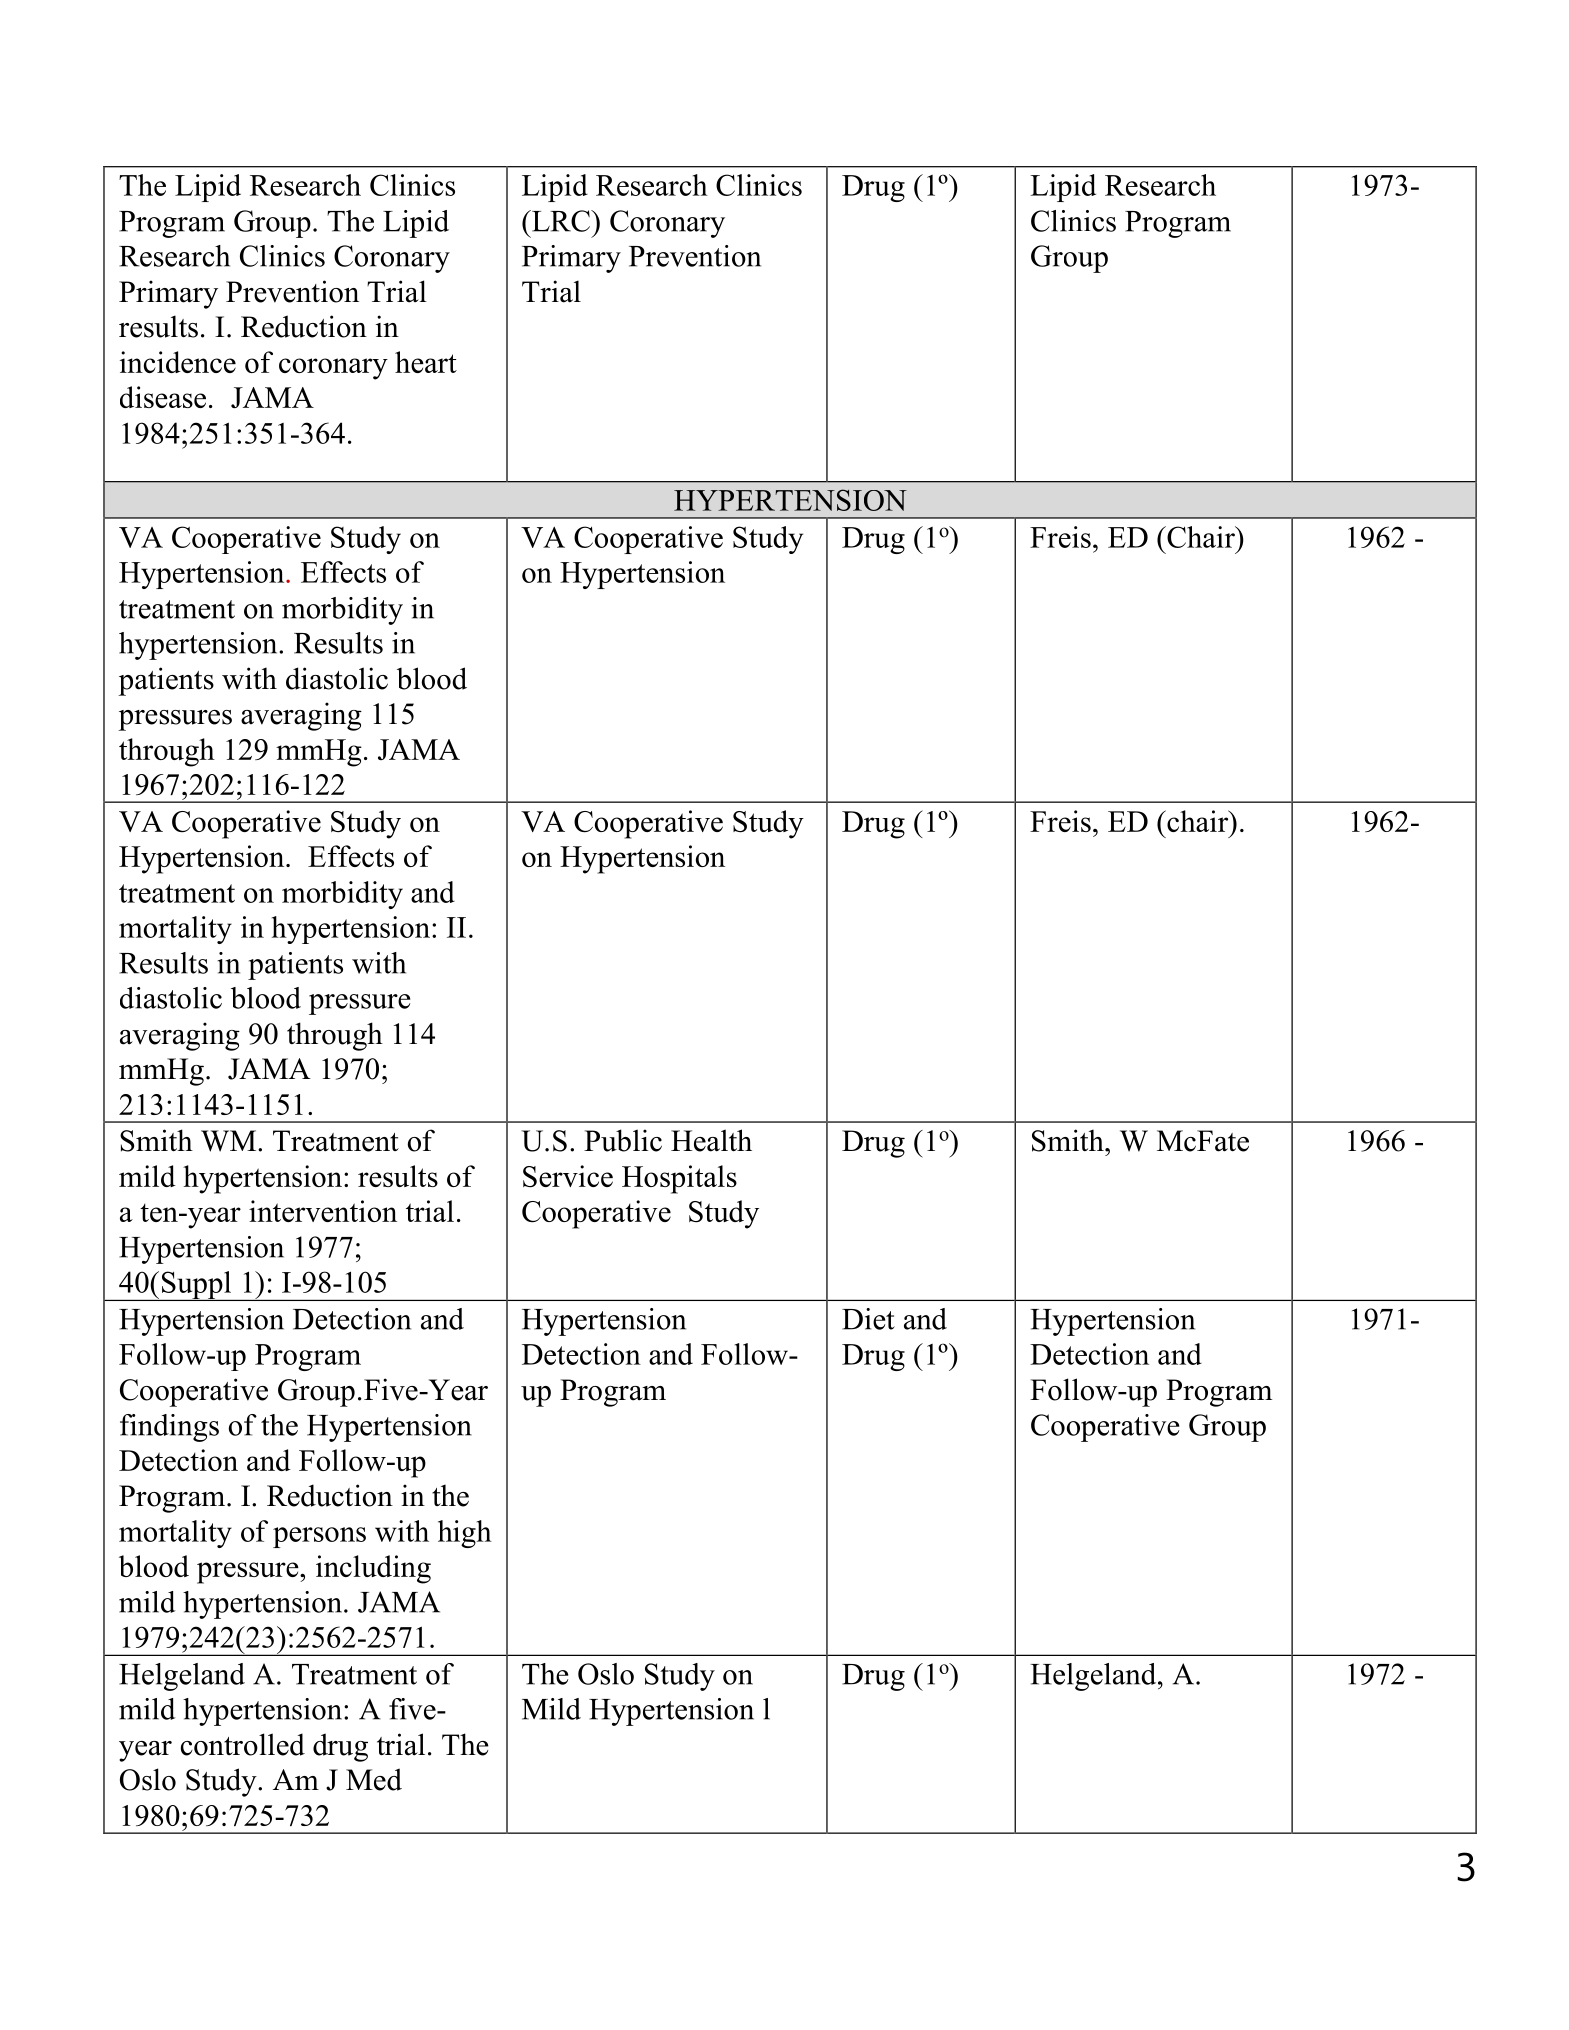 The image size is (1569, 2030). Describe the element at coordinates (374, 1779) in the screenshot. I see `Med` at that location.
